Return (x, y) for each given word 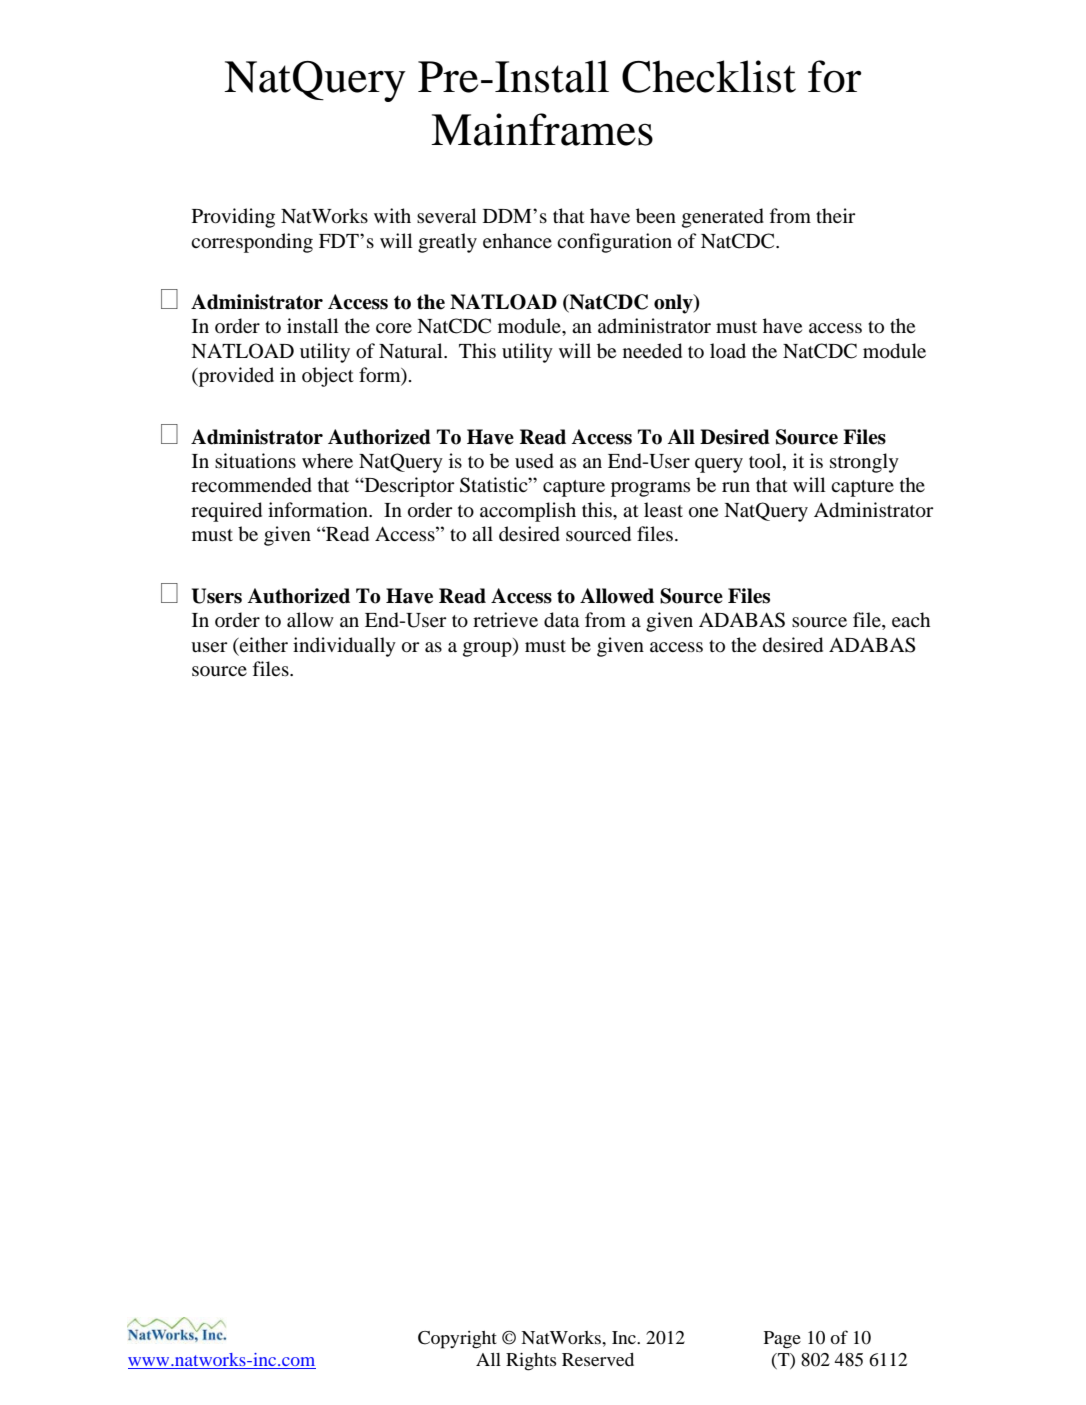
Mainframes (542, 129)
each (911, 619)
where (327, 460)
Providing (233, 218)
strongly (864, 463)
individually (344, 647)
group (488, 649)
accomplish (528, 512)
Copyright (457, 1340)
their (836, 215)
